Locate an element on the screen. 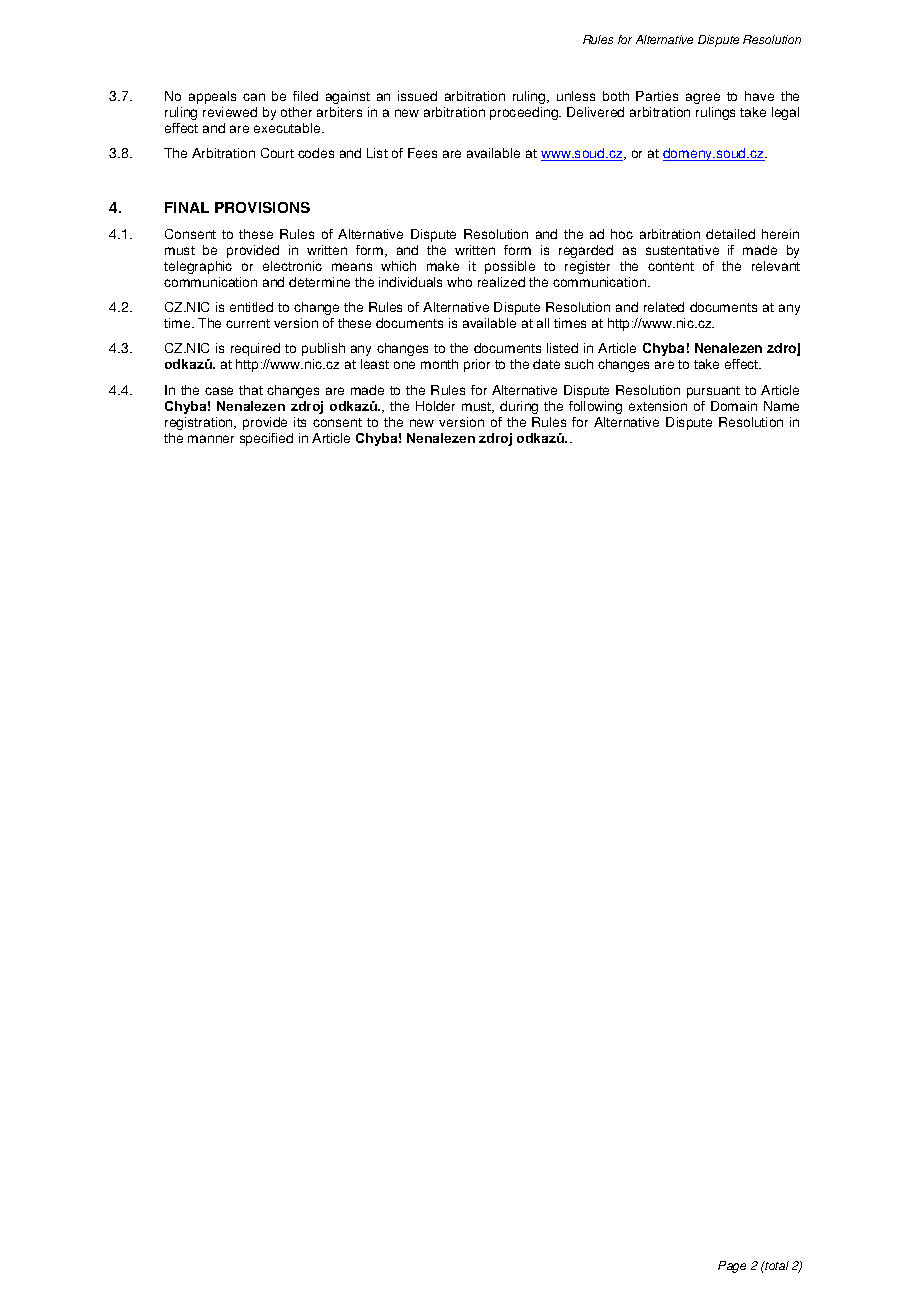 This screenshot has height=1307, width=924. registration is located at coordinates (200, 423).
